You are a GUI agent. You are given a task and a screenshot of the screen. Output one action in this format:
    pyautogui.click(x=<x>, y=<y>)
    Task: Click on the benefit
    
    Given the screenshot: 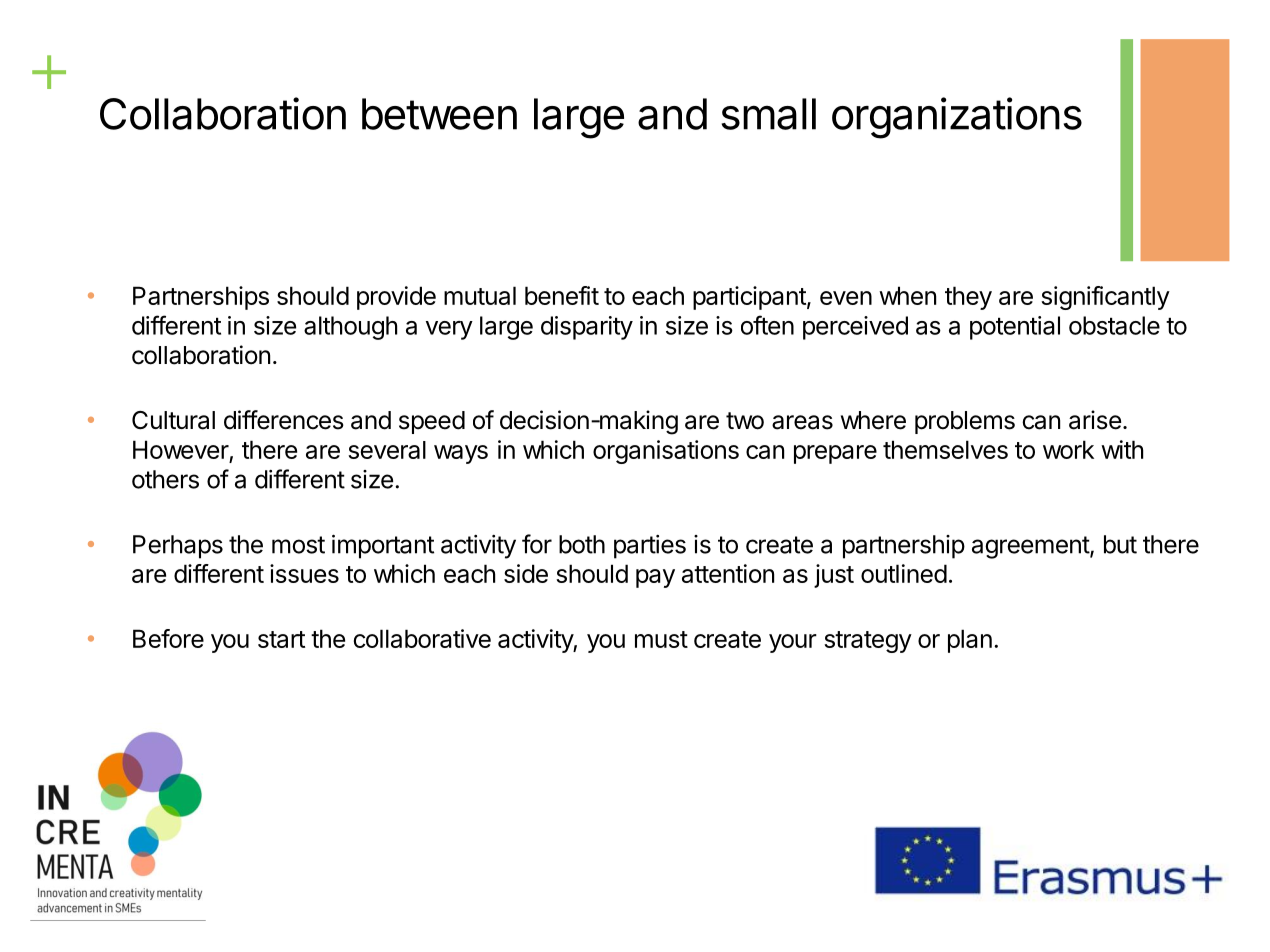 What is the action you would take?
    pyautogui.click(x=562, y=295)
